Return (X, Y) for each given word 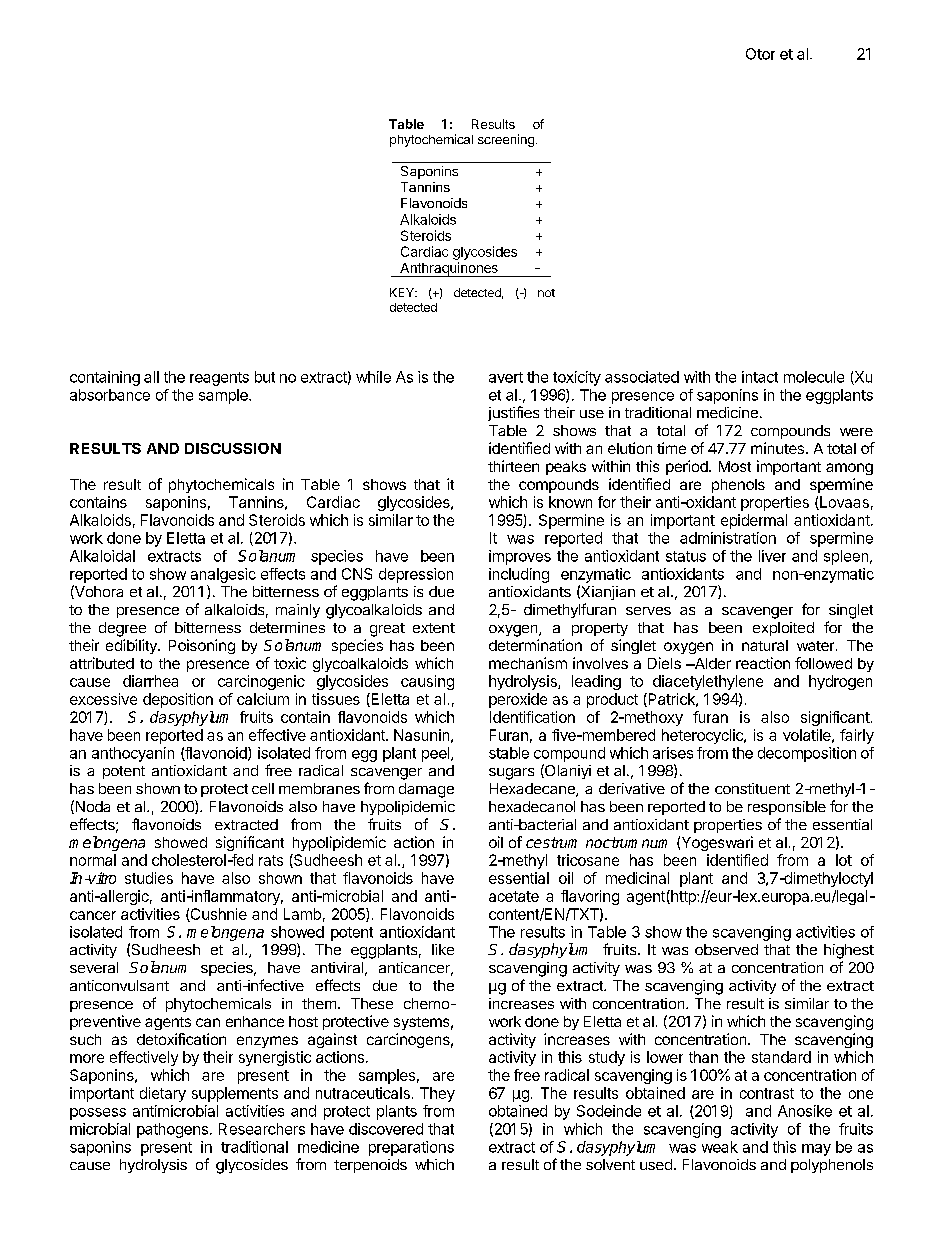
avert (506, 377)
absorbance (110, 395)
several (94, 967)
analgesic (223, 575)
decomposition (807, 754)
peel (437, 754)
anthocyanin (133, 754)
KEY (403, 292)
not (546, 293)
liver (772, 556)
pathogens (172, 1130)
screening (506, 140)
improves (520, 557)
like (443, 949)
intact (760, 377)
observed (726, 949)
